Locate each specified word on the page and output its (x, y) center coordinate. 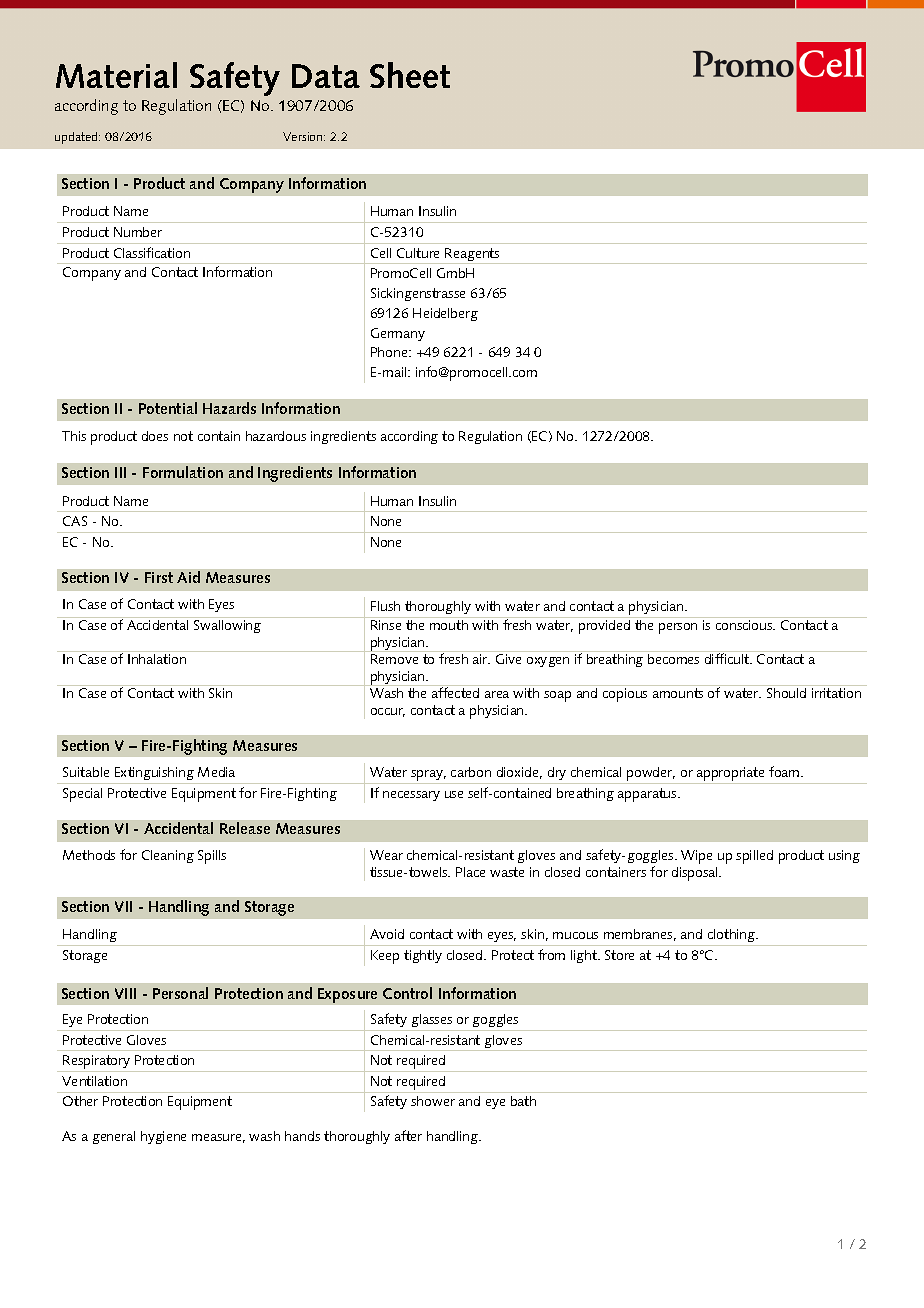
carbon (471, 772)
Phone (390, 352)
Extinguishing (154, 773)
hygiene (163, 1137)
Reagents (473, 256)
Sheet (410, 75)
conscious (745, 625)
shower (433, 1101)
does (155, 436)
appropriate (730, 775)
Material (116, 75)
